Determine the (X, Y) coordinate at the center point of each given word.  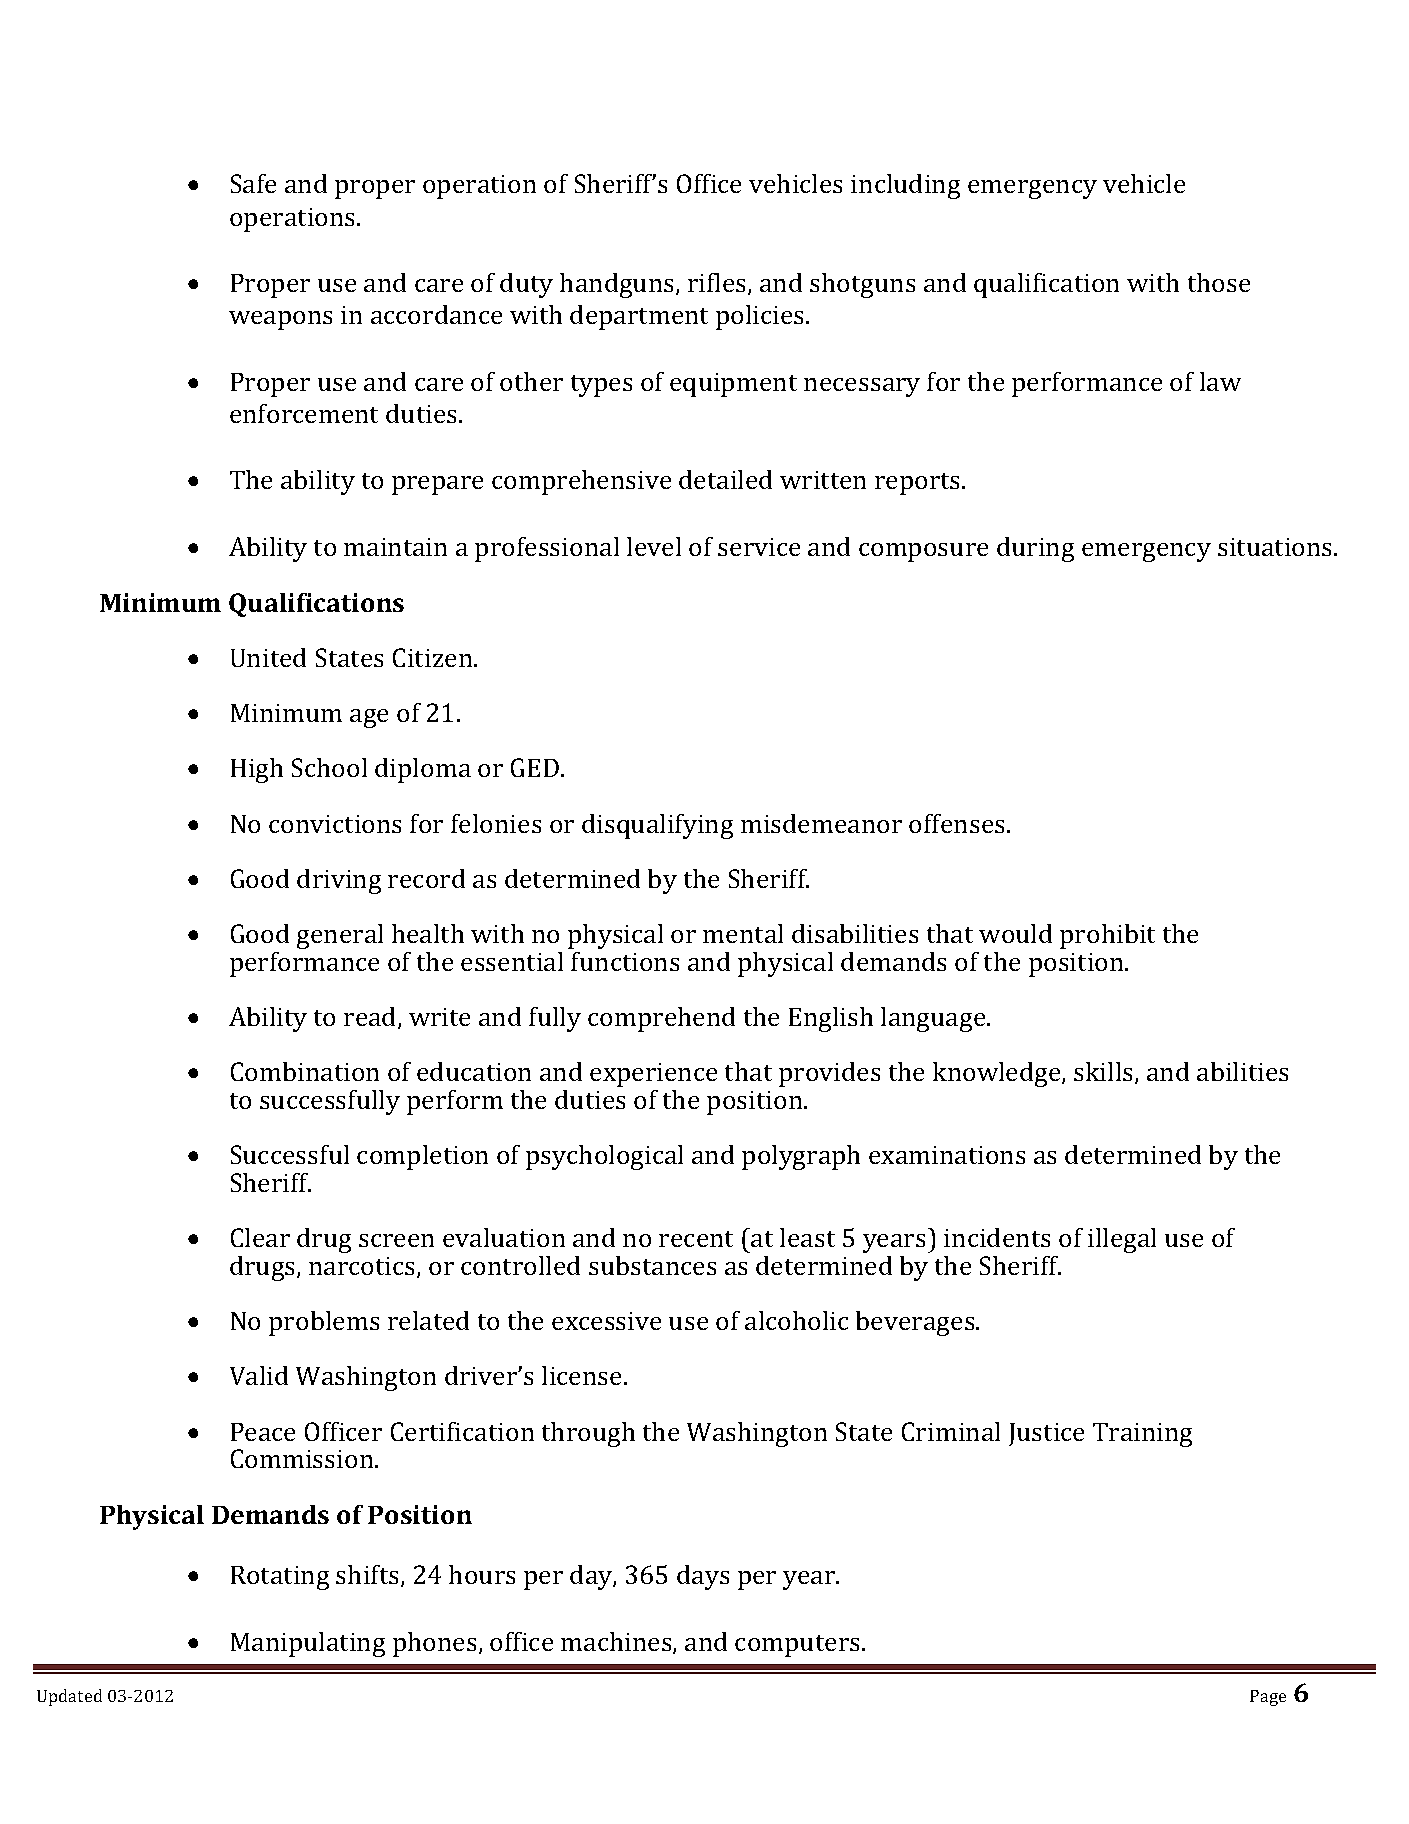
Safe (253, 183)
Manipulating (308, 1644)
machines (617, 1643)
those (1219, 282)
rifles (718, 284)
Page (1268, 1698)
